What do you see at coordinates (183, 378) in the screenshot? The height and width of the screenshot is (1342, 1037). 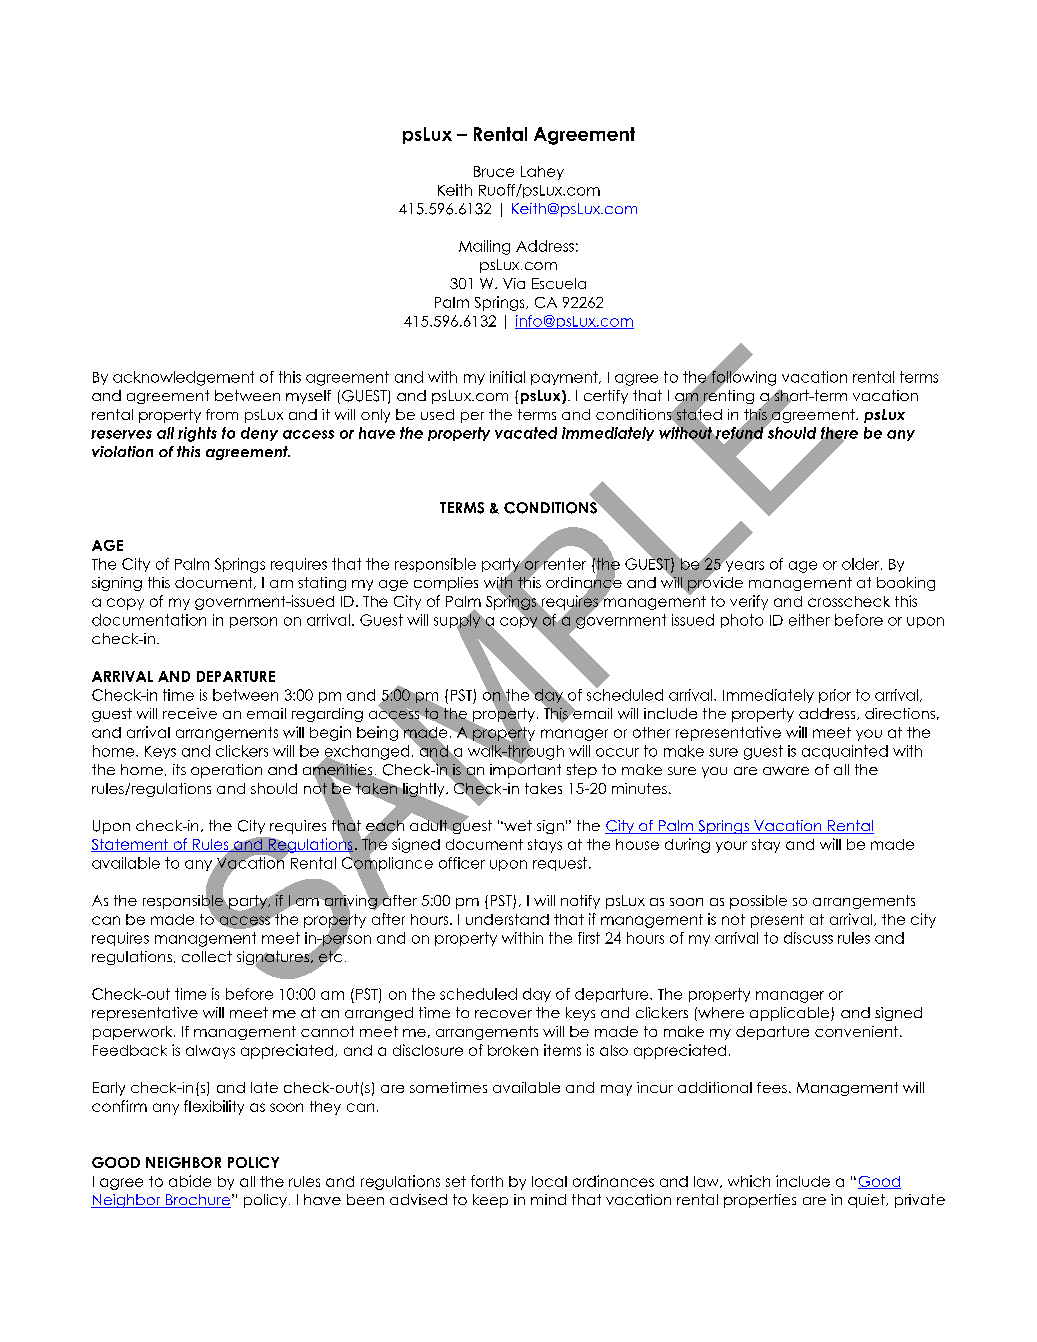 I see `acknowledgement` at bounding box center [183, 378].
